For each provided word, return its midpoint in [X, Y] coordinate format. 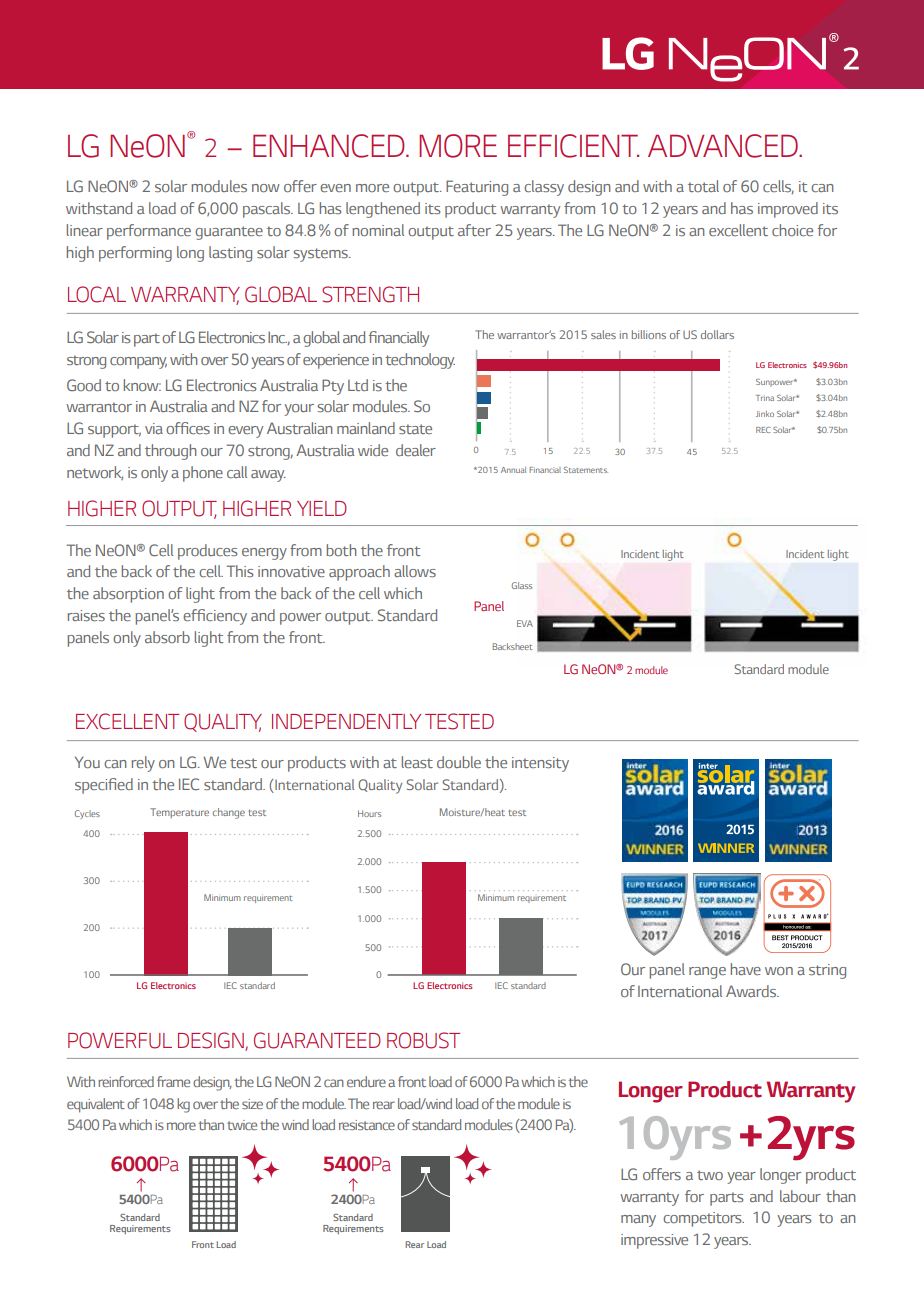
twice [242, 1125]
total [703, 186]
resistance [367, 1125]
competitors [703, 1219]
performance [149, 232]
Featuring [477, 188]
